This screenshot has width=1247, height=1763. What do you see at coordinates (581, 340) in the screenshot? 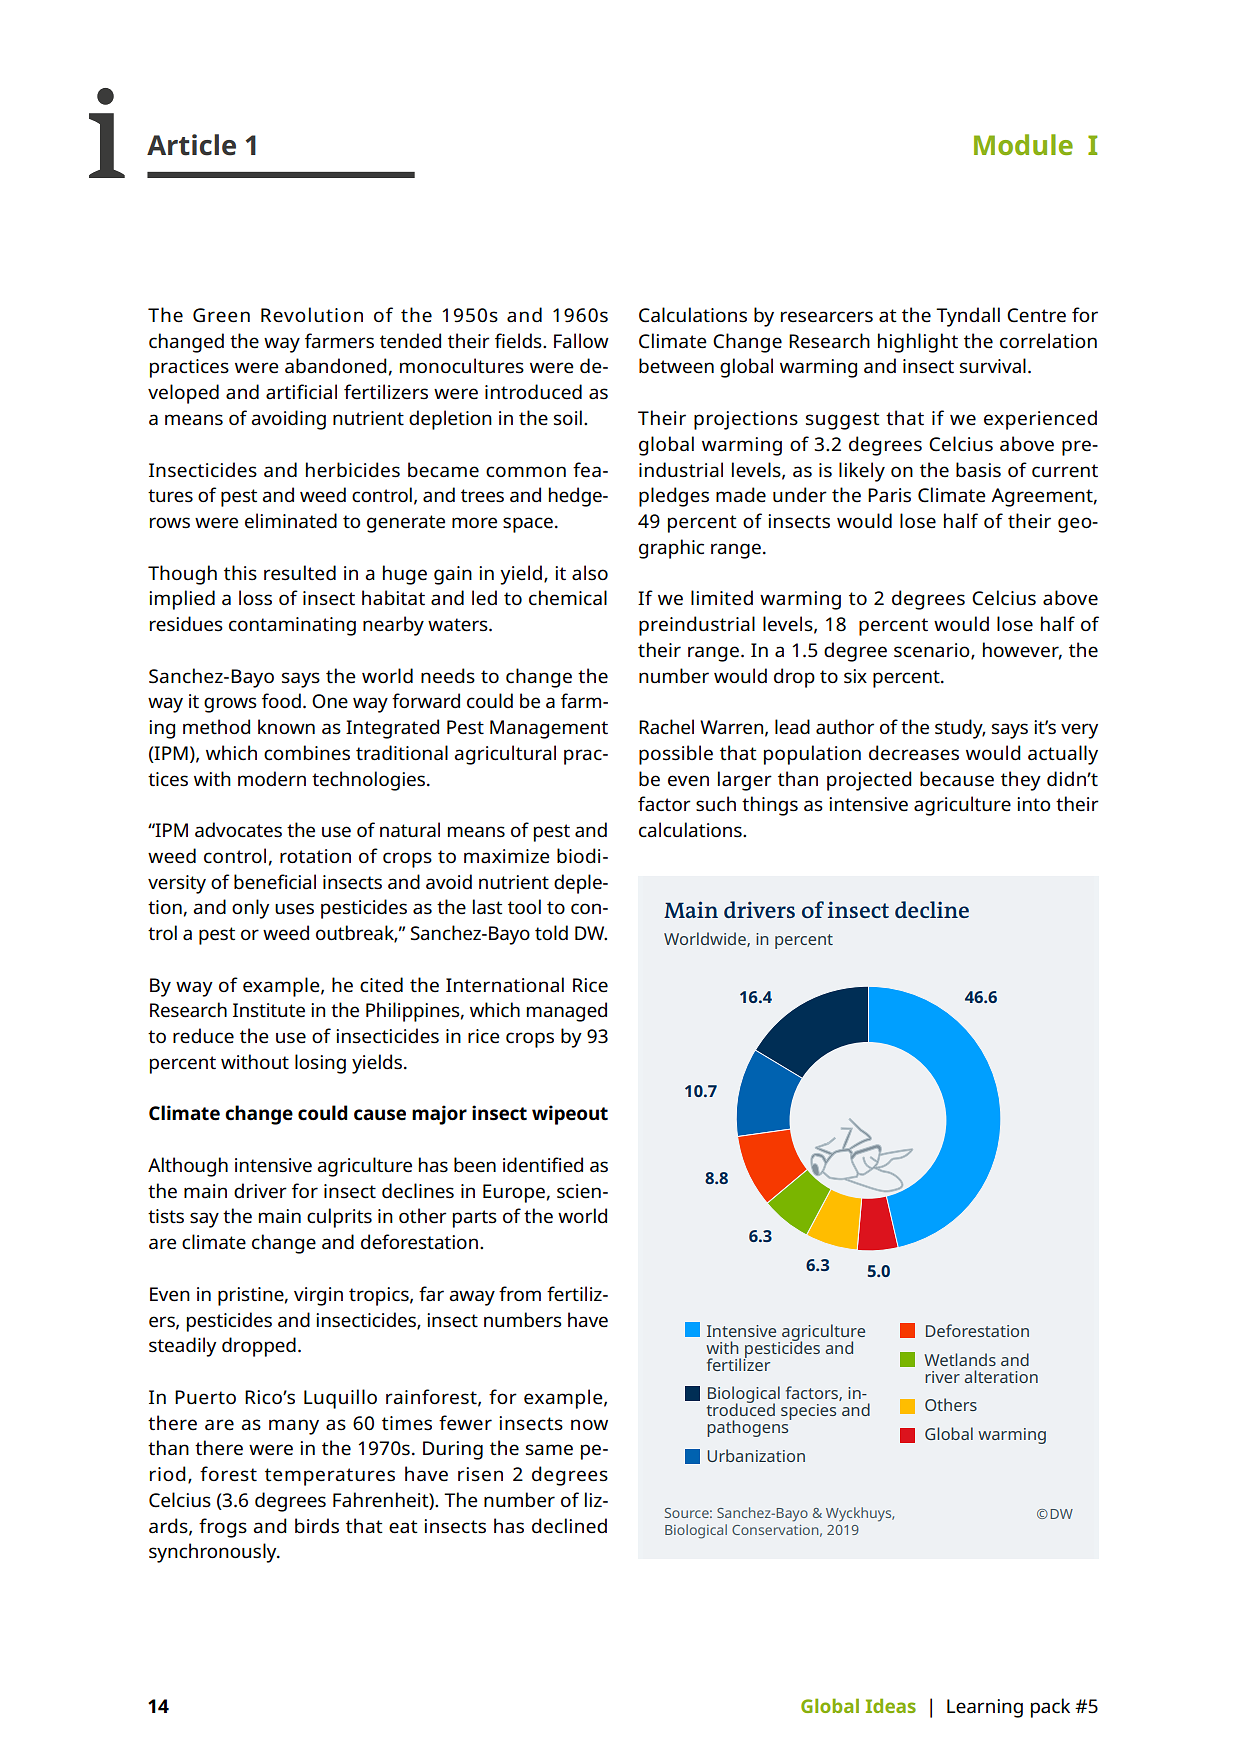
I see `Fallow` at bounding box center [581, 340].
